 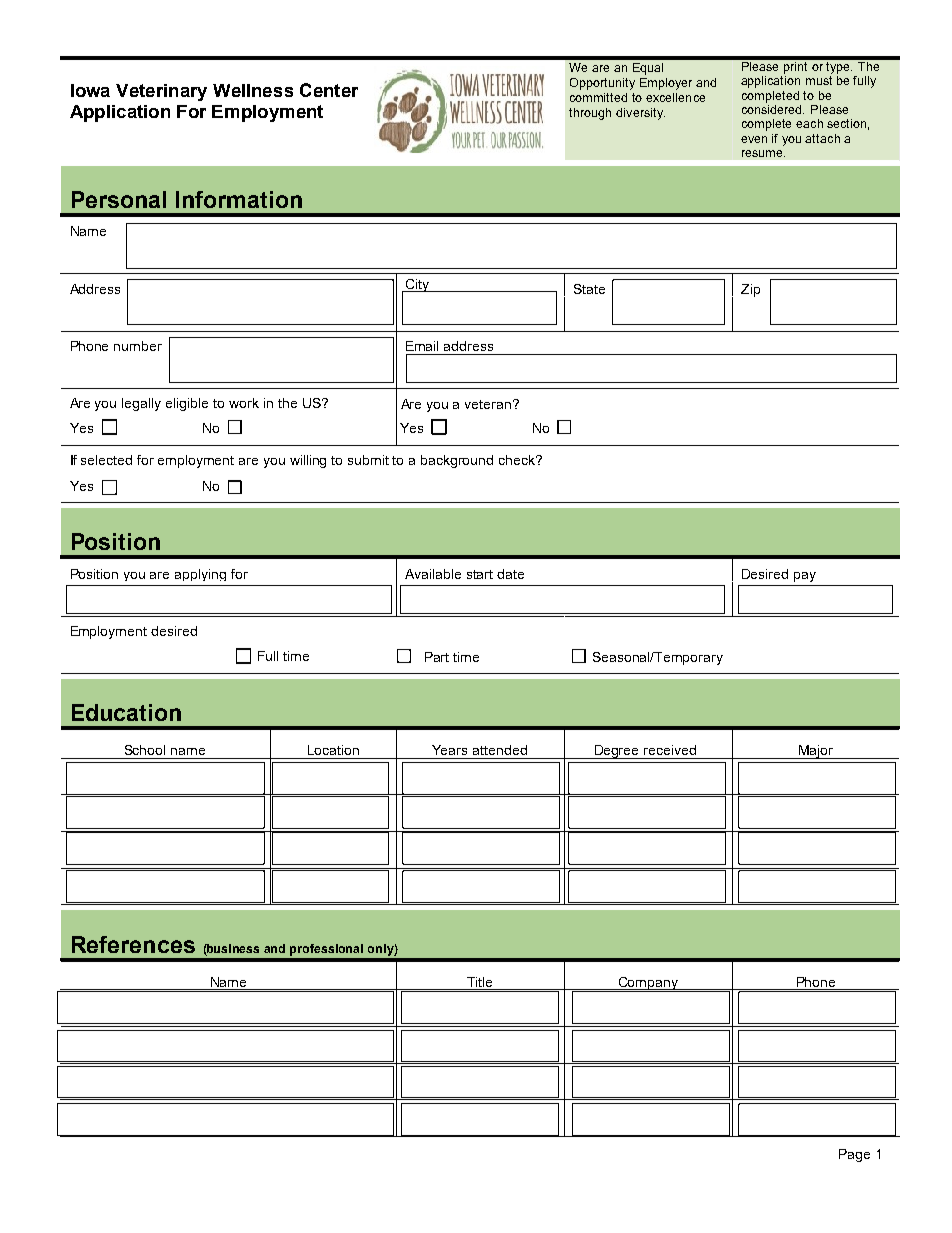 What do you see at coordinates (161, 92) in the screenshot?
I see `Veterinary` at bounding box center [161, 92].
